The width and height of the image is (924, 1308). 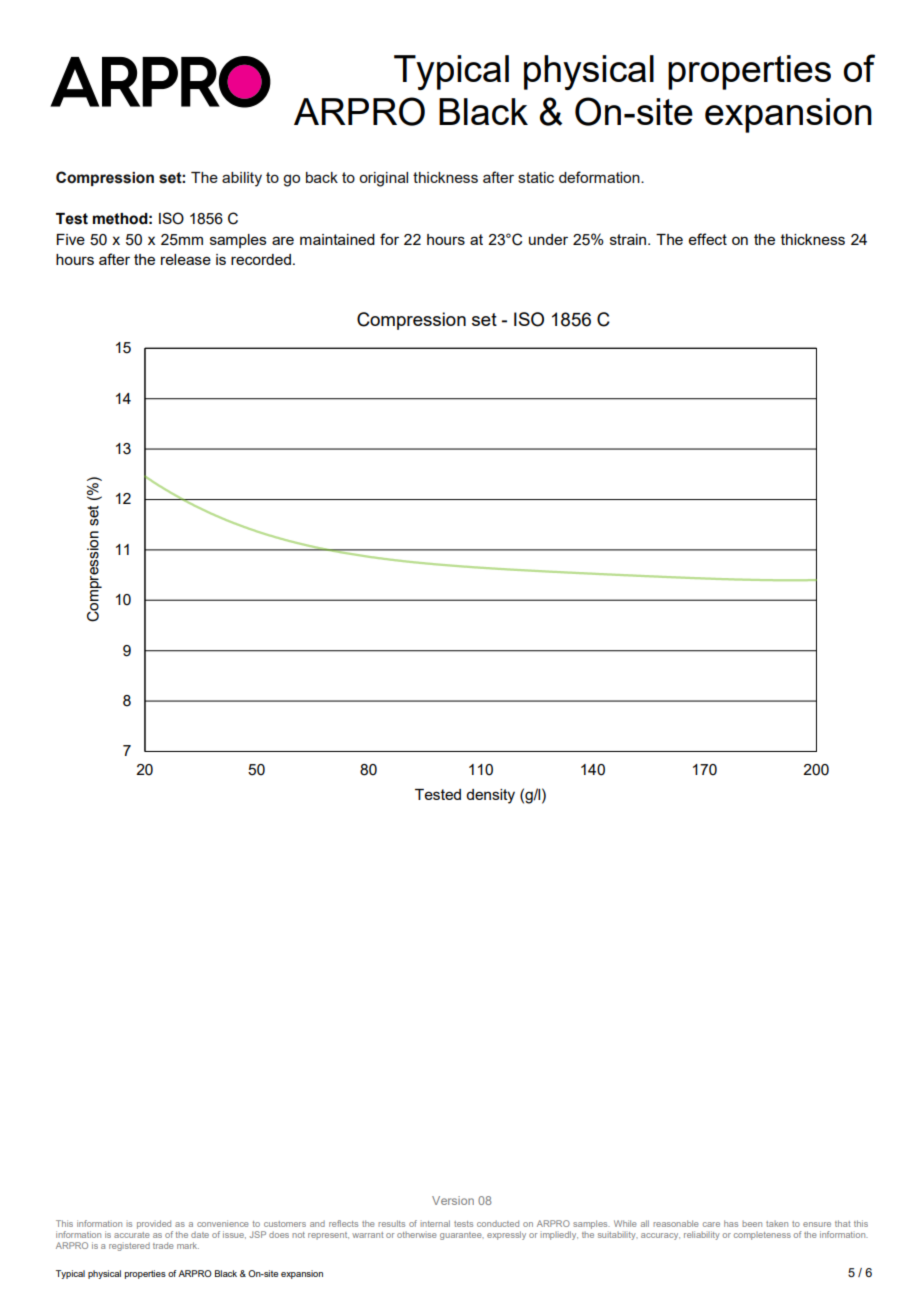 I want to click on Version, so click(x=453, y=1200).
